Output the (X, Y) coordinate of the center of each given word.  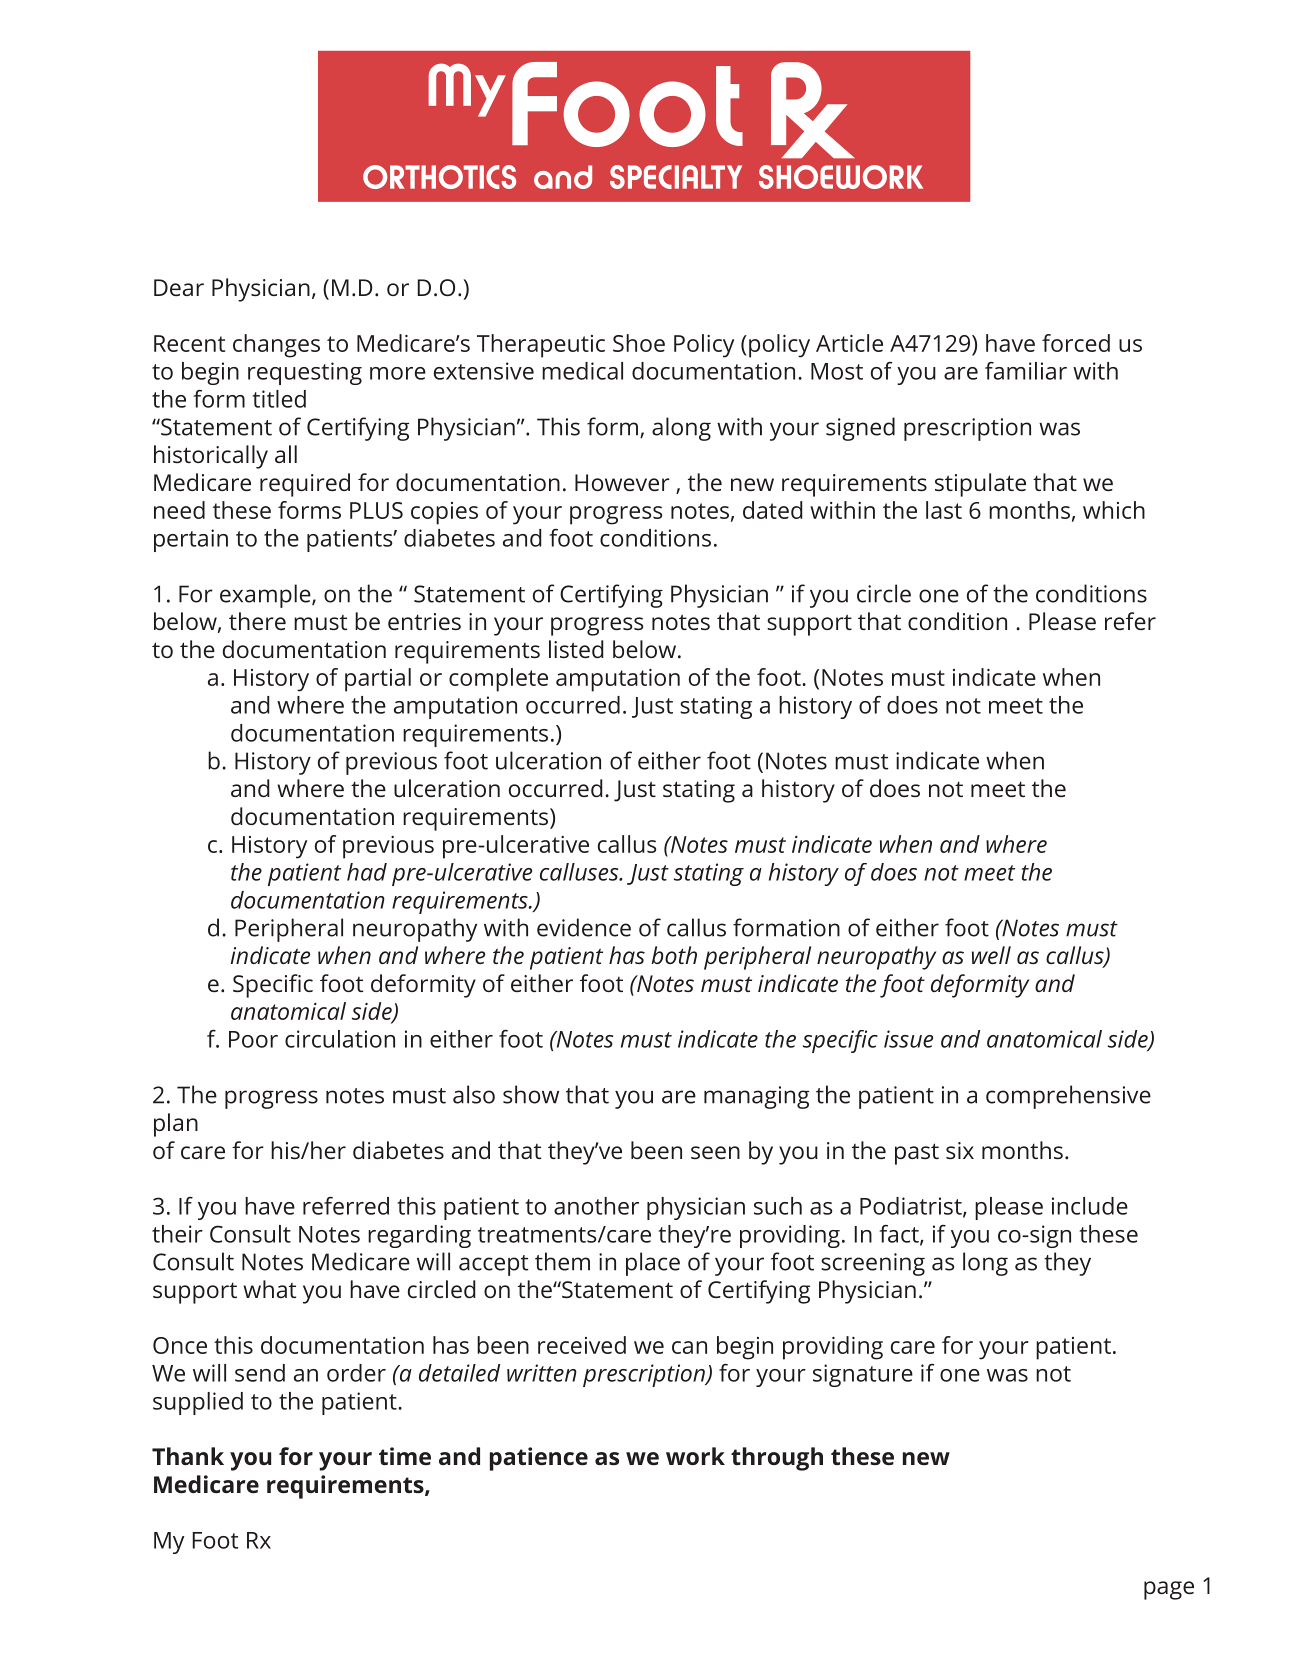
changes (276, 346)
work (695, 1456)
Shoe (639, 343)
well (991, 955)
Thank (188, 1456)
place (653, 1264)
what (269, 1289)
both (674, 955)
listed (576, 649)
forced (1076, 343)
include (1090, 1206)
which (1114, 510)
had (367, 872)
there (257, 621)
